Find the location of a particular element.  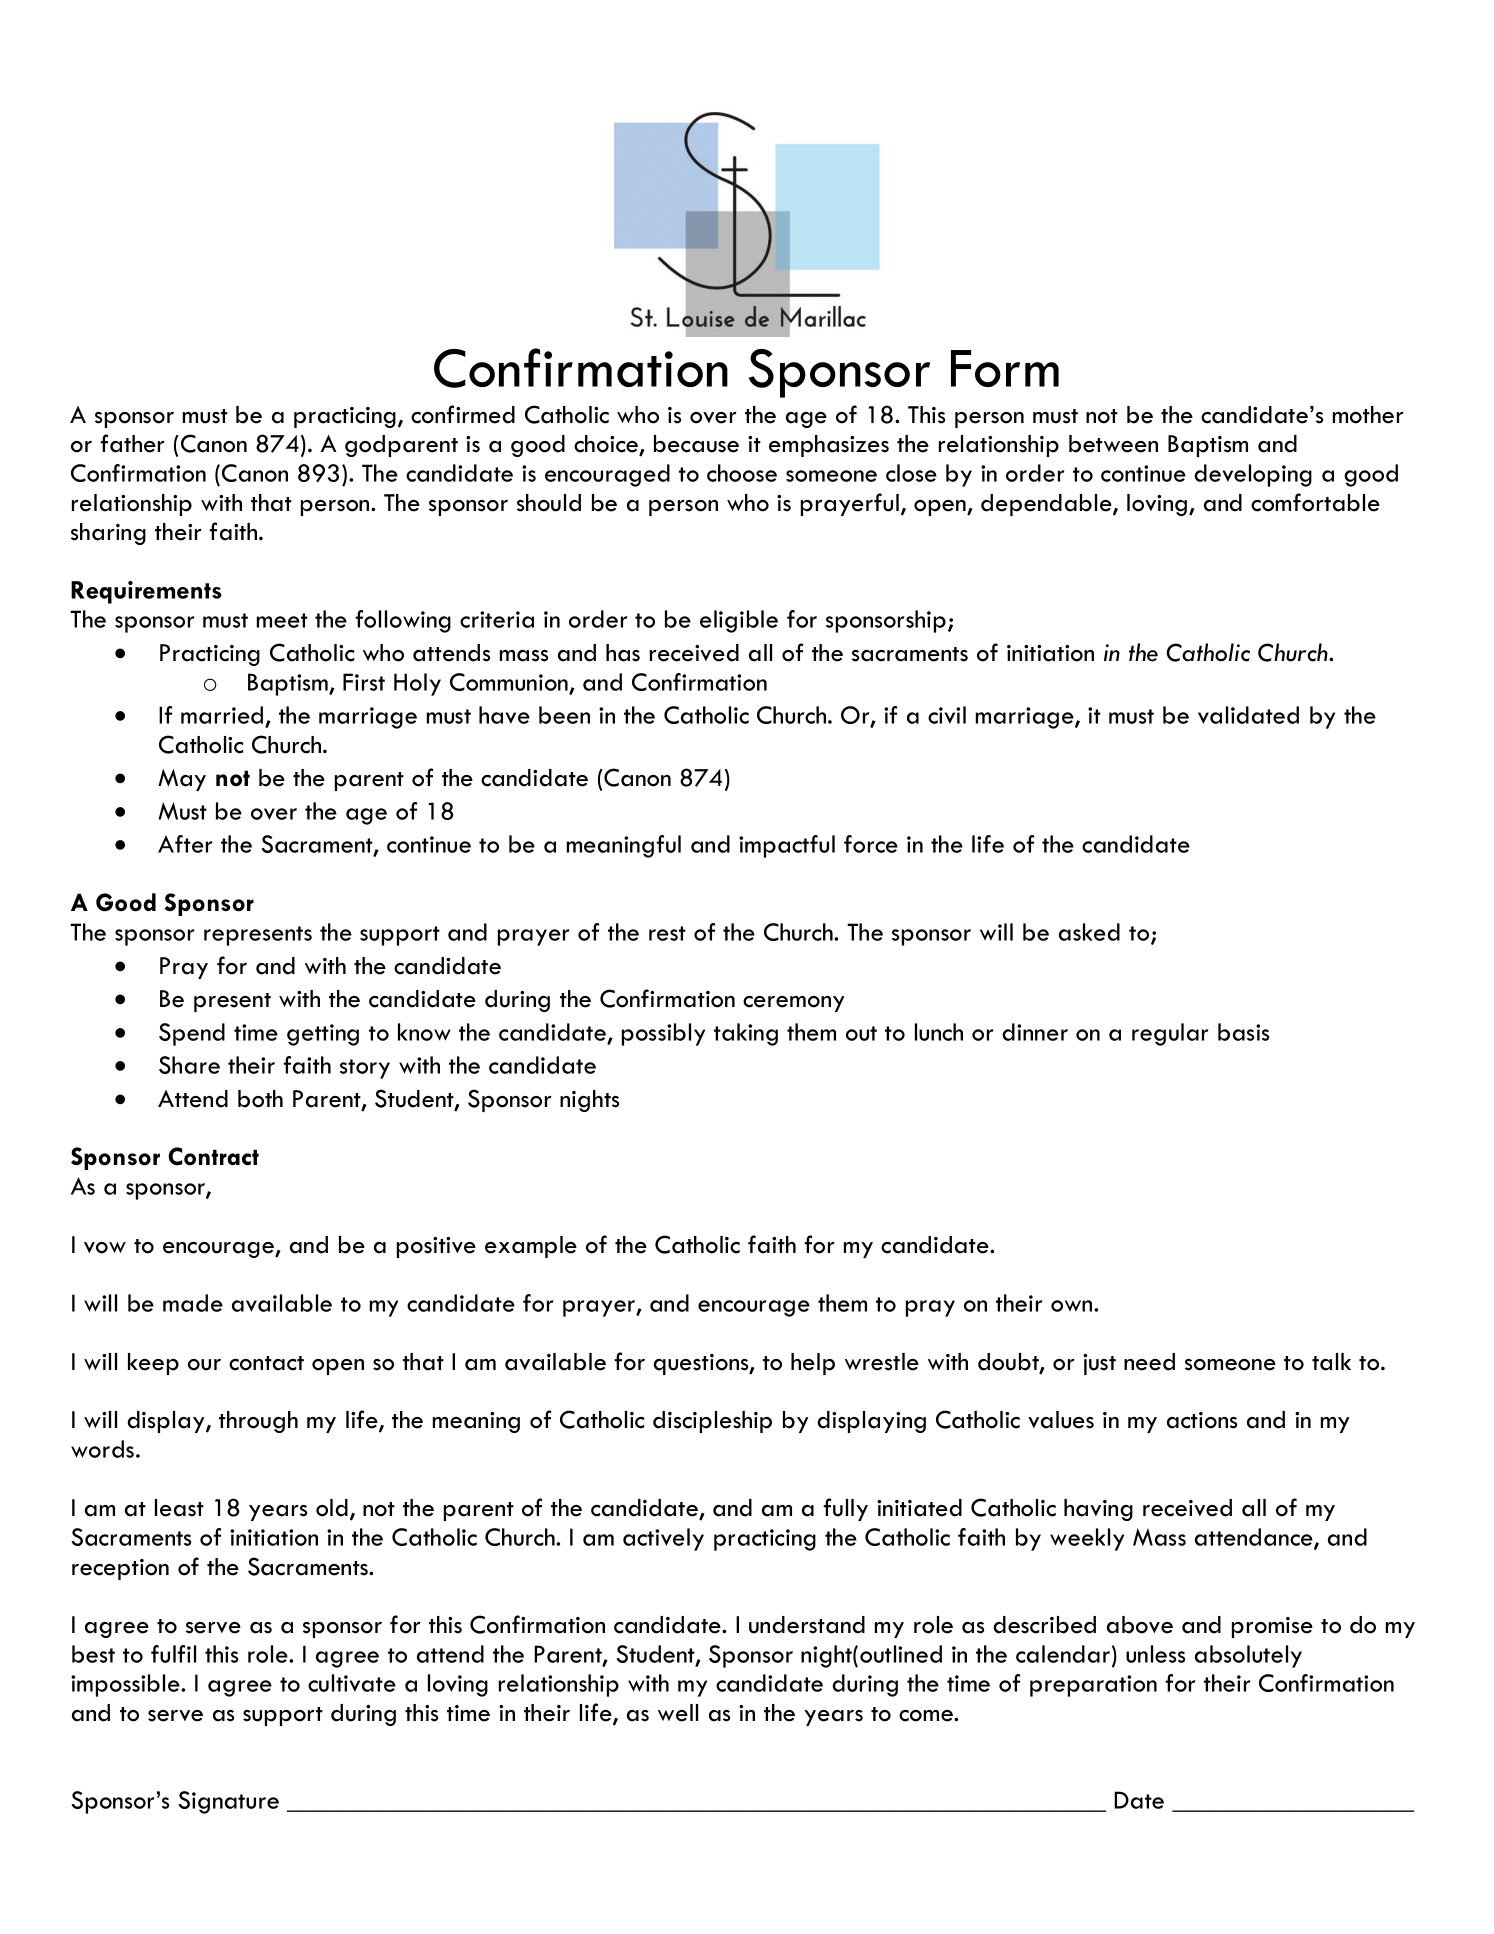

taking is located at coordinates (746, 1034).
